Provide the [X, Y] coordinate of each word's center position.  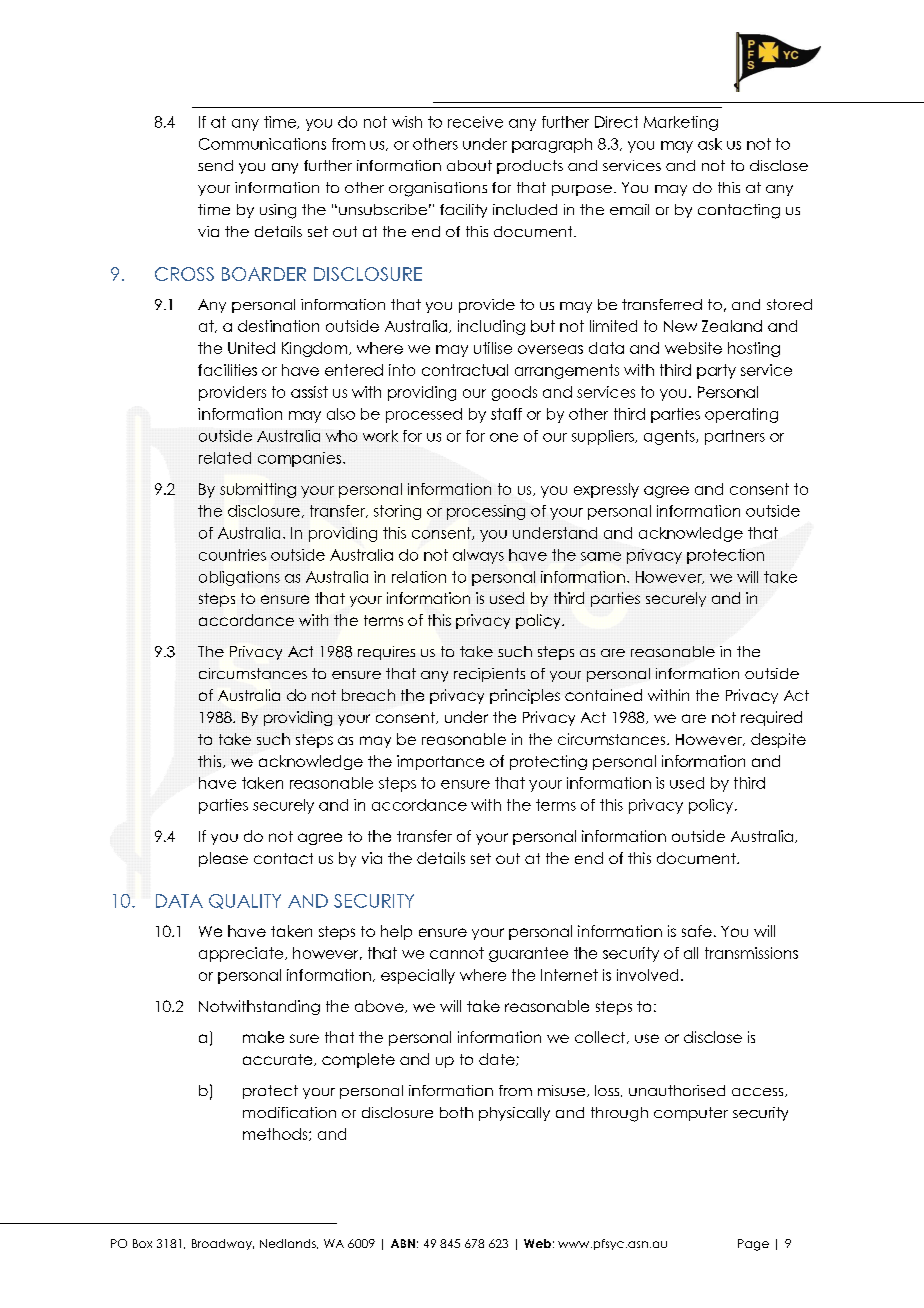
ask [710, 144]
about [469, 165]
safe [697, 931]
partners [735, 437]
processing [486, 512]
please [223, 859]
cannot [457, 953]
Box [142, 1243]
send [215, 165]
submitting [258, 490]
